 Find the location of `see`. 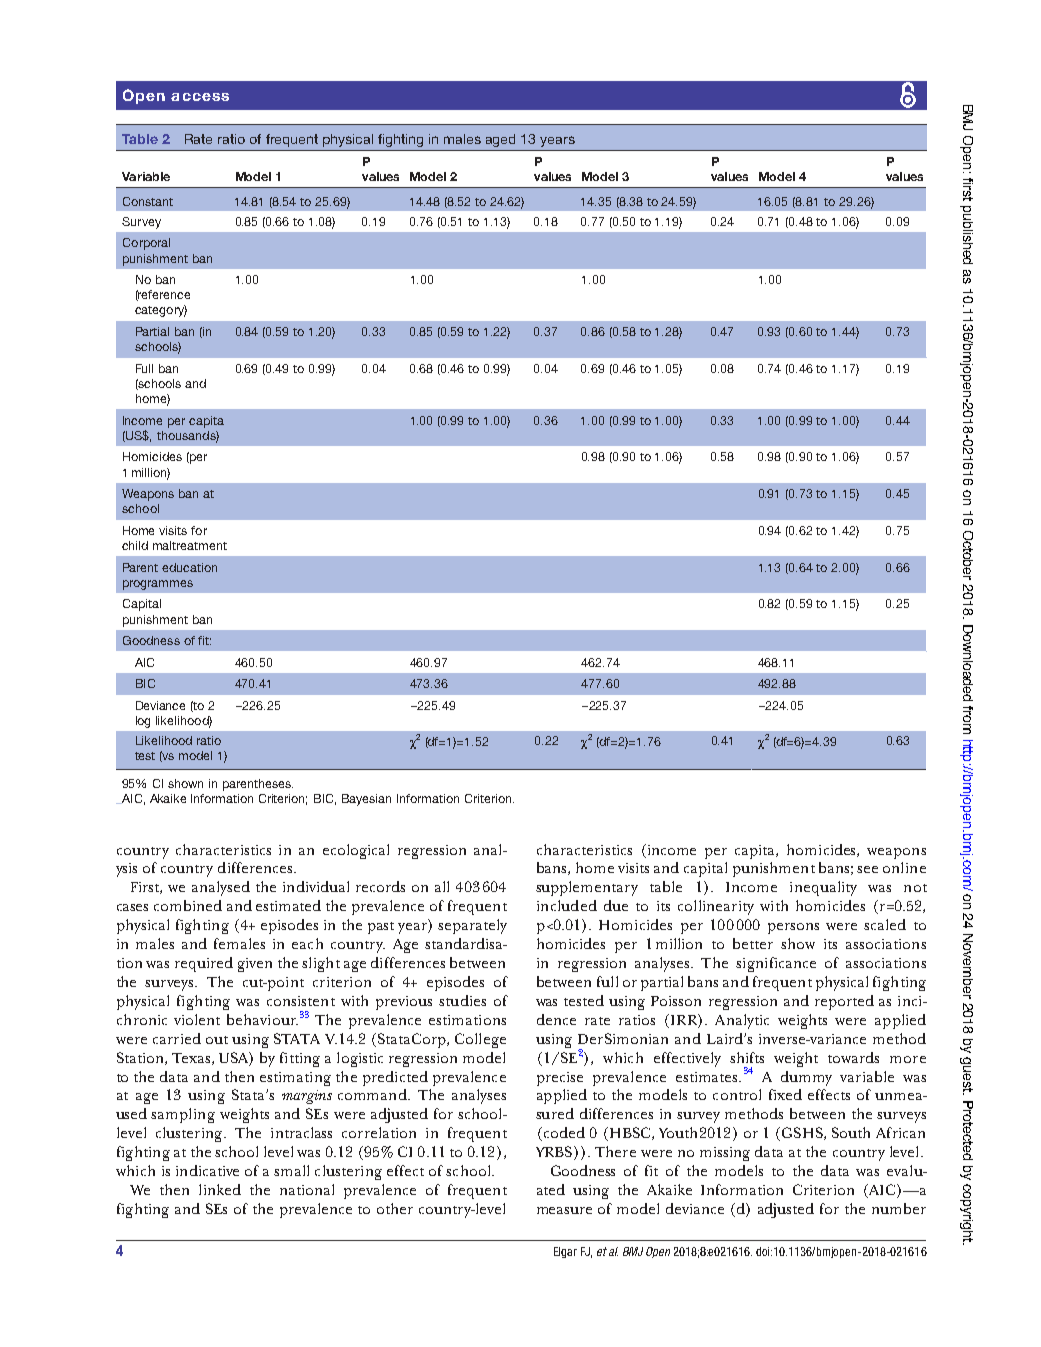

see is located at coordinates (867, 869).
